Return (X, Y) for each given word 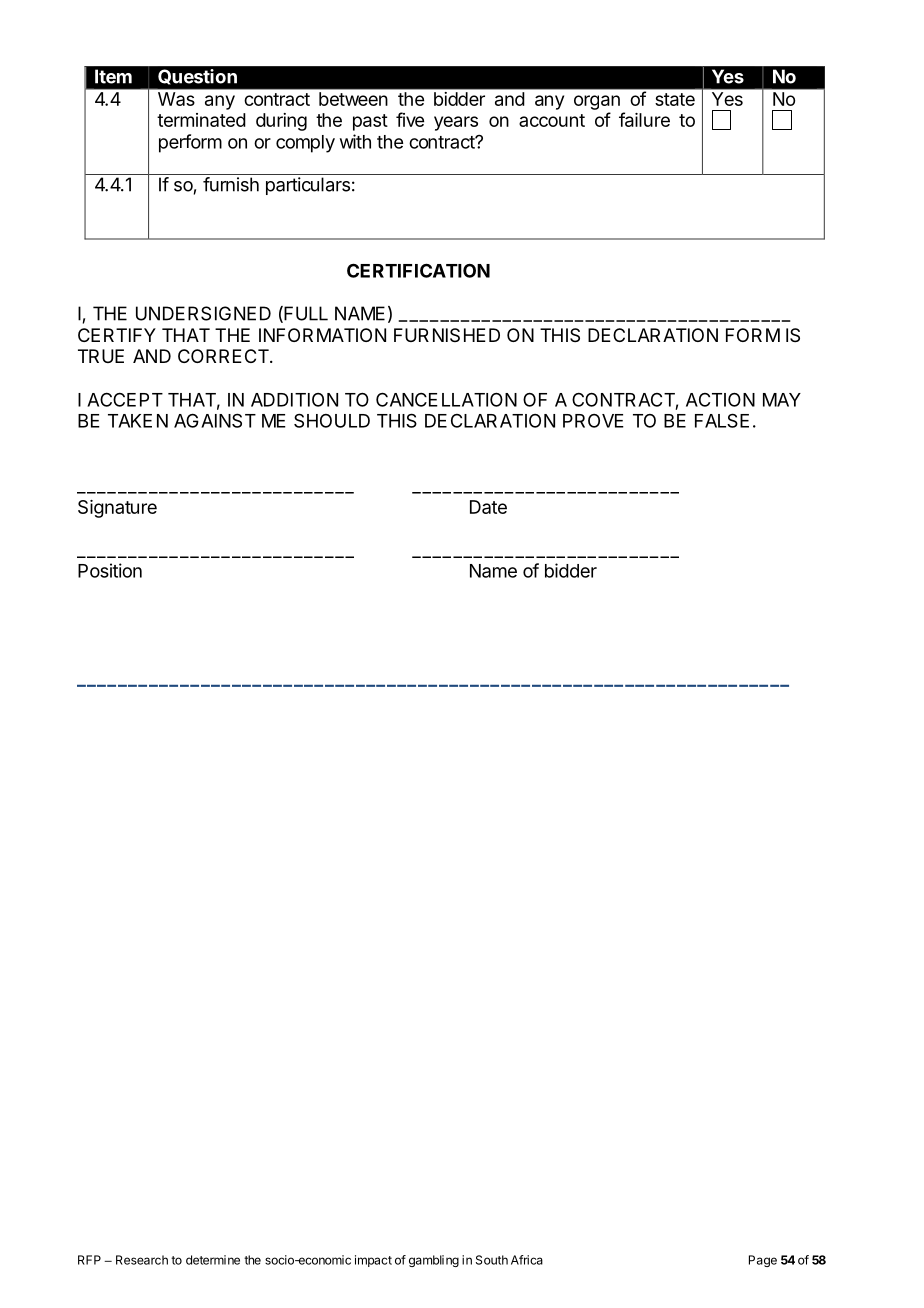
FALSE (722, 420)
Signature (117, 509)
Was (176, 99)
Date (488, 507)
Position (110, 570)
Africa (527, 1260)
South (492, 1260)
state (675, 99)
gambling (434, 1261)
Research (142, 1260)
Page (763, 1261)
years (456, 123)
